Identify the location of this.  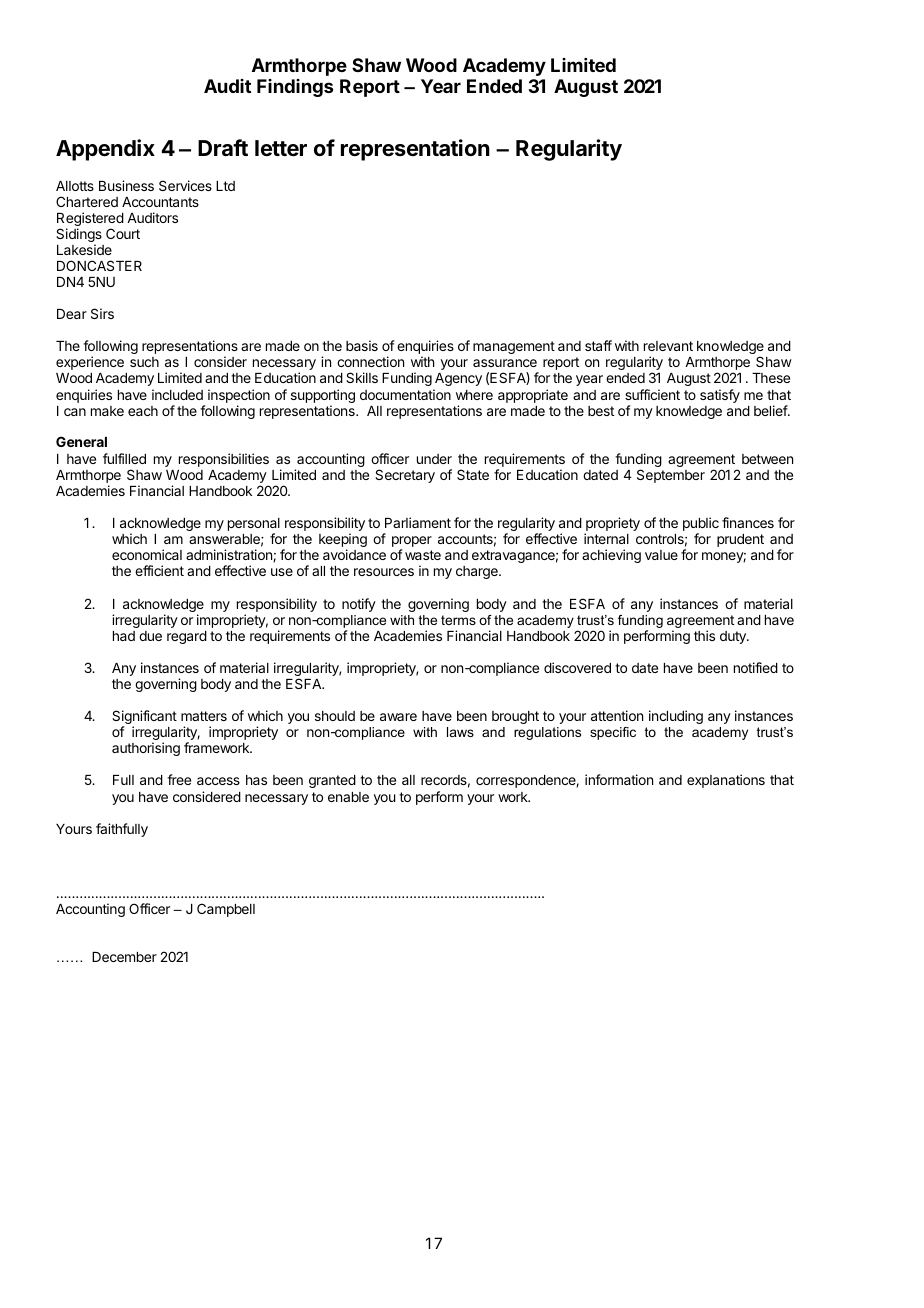
(704, 635).
